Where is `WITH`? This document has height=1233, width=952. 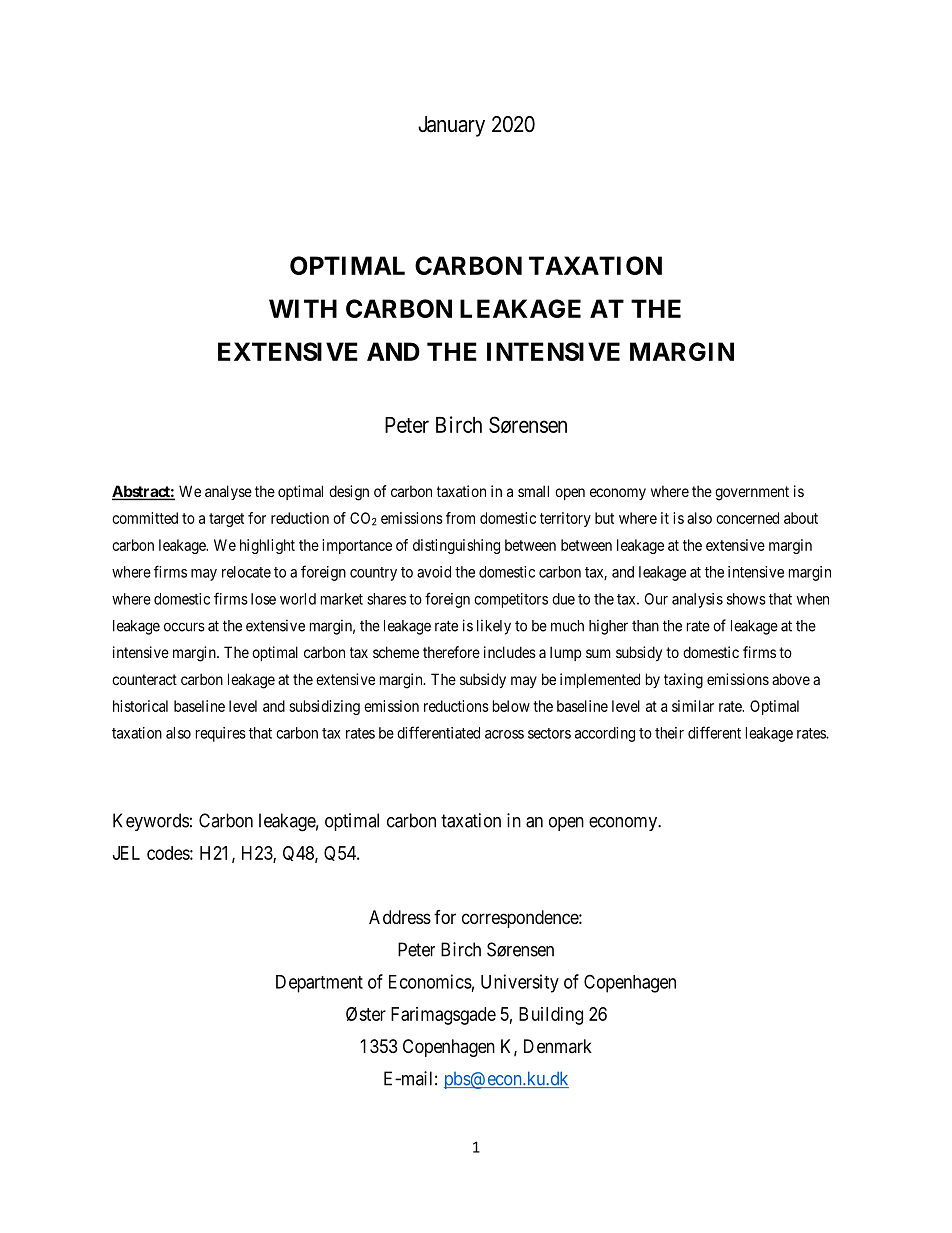
WITH is located at coordinates (303, 308).
